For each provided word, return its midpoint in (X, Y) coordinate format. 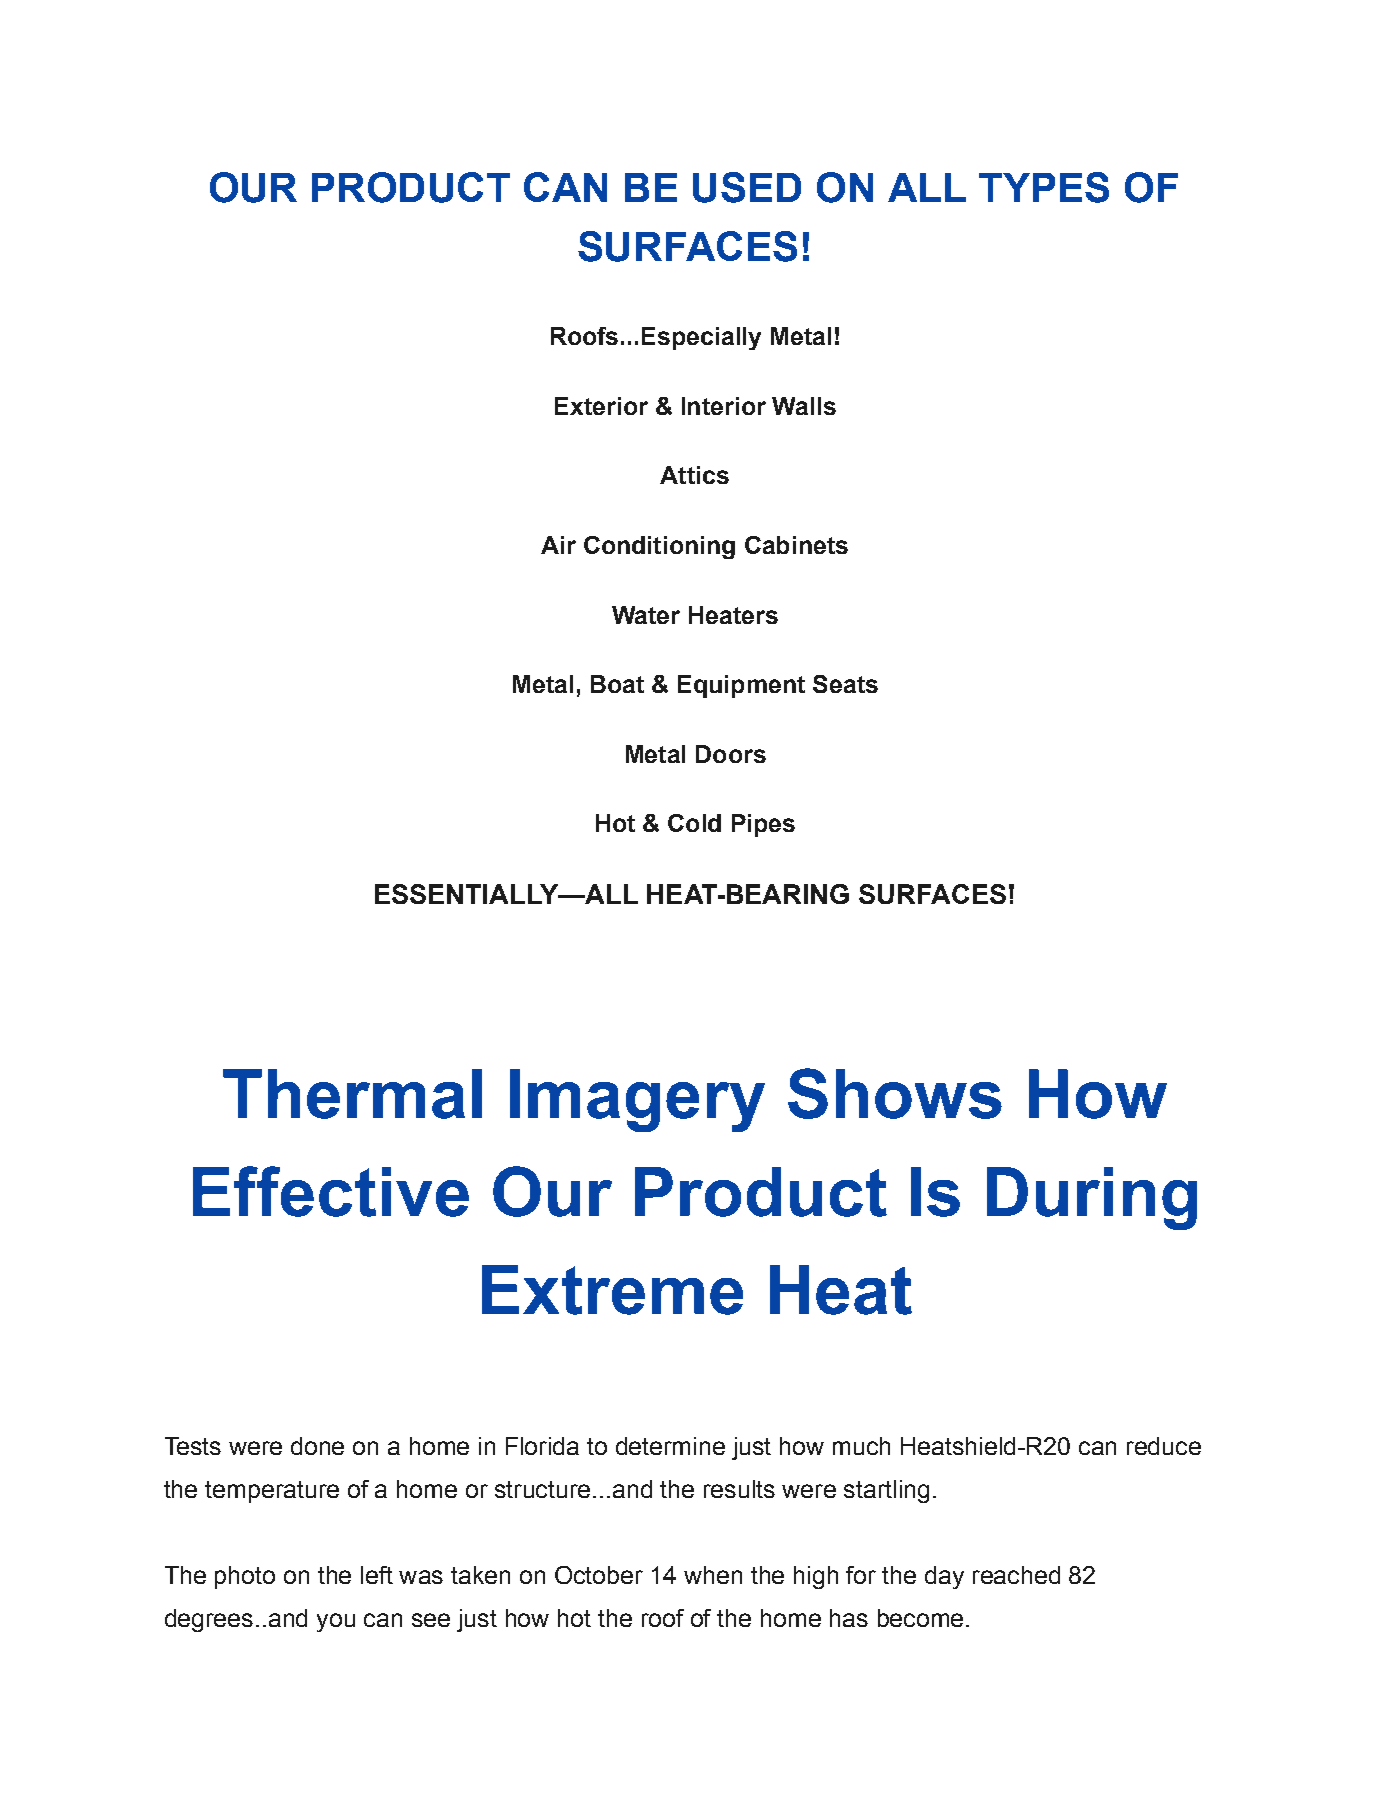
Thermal (352, 1094)
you (336, 1622)
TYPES (1044, 187)
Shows (895, 1093)
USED (747, 187)
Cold (694, 823)
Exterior (601, 406)
